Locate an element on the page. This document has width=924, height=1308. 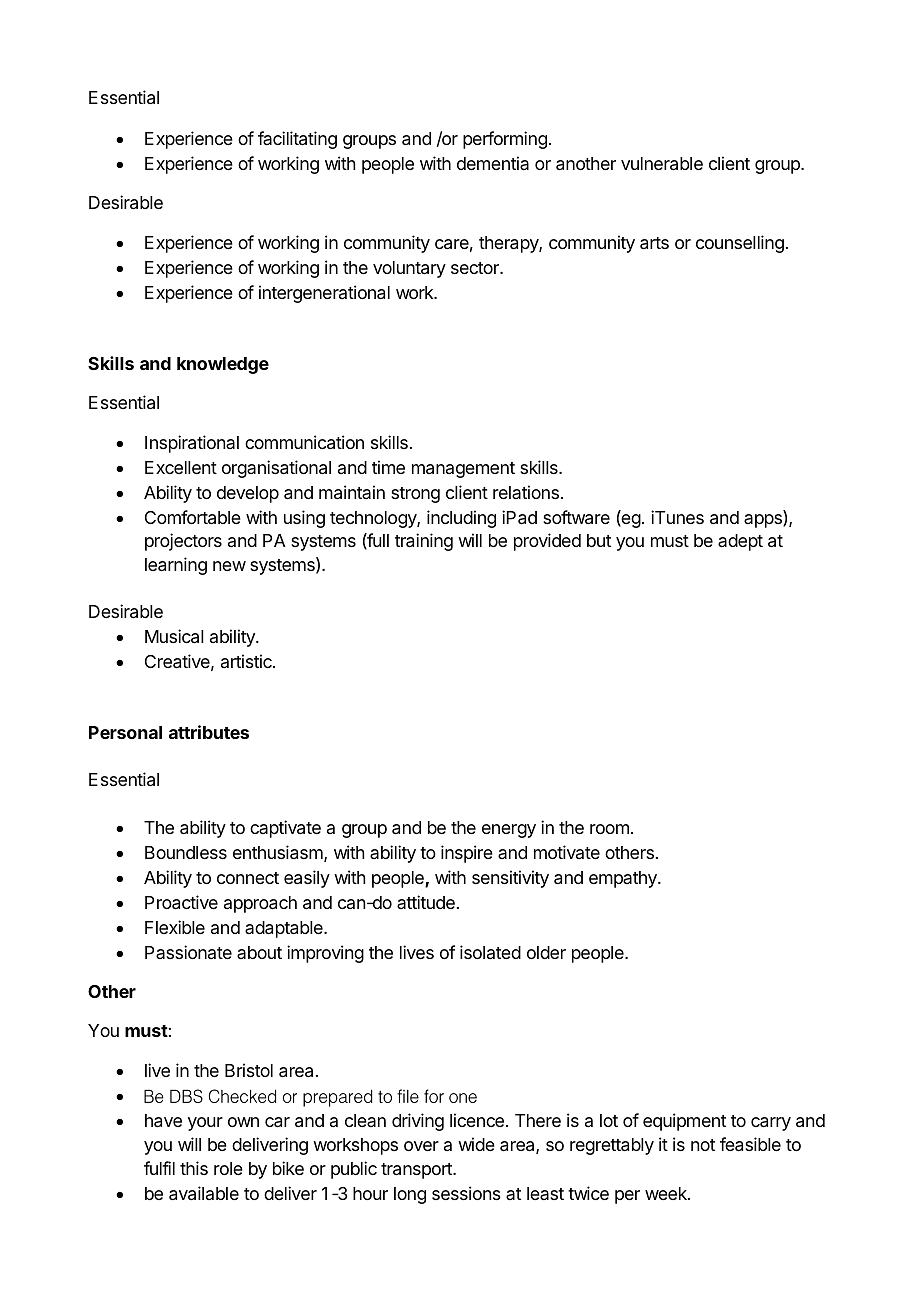
empathy is located at coordinates (624, 879).
